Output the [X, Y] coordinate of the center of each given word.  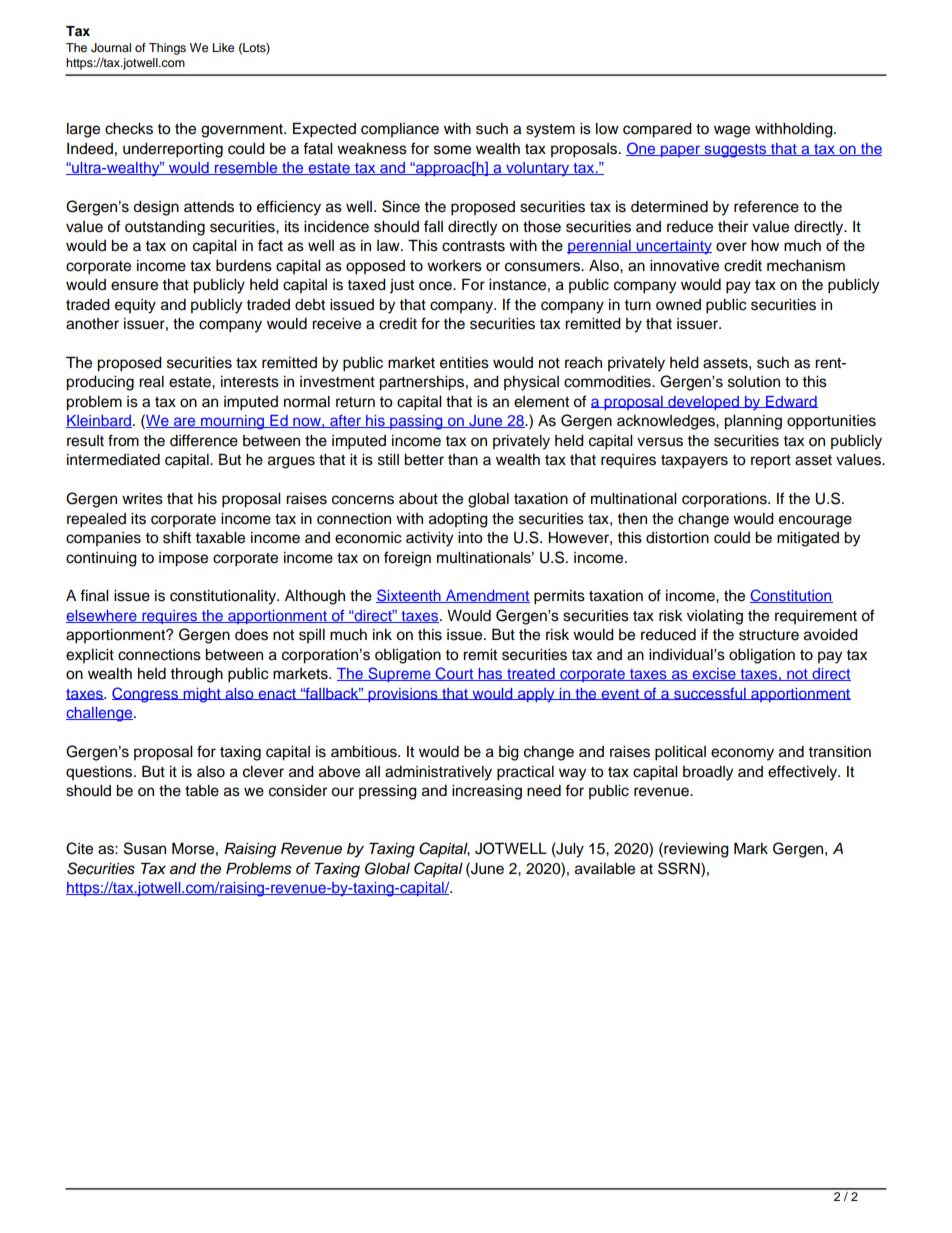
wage [732, 131]
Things [167, 49]
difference [204, 440]
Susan [145, 848]
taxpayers [694, 462]
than [463, 460]
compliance [400, 130]
